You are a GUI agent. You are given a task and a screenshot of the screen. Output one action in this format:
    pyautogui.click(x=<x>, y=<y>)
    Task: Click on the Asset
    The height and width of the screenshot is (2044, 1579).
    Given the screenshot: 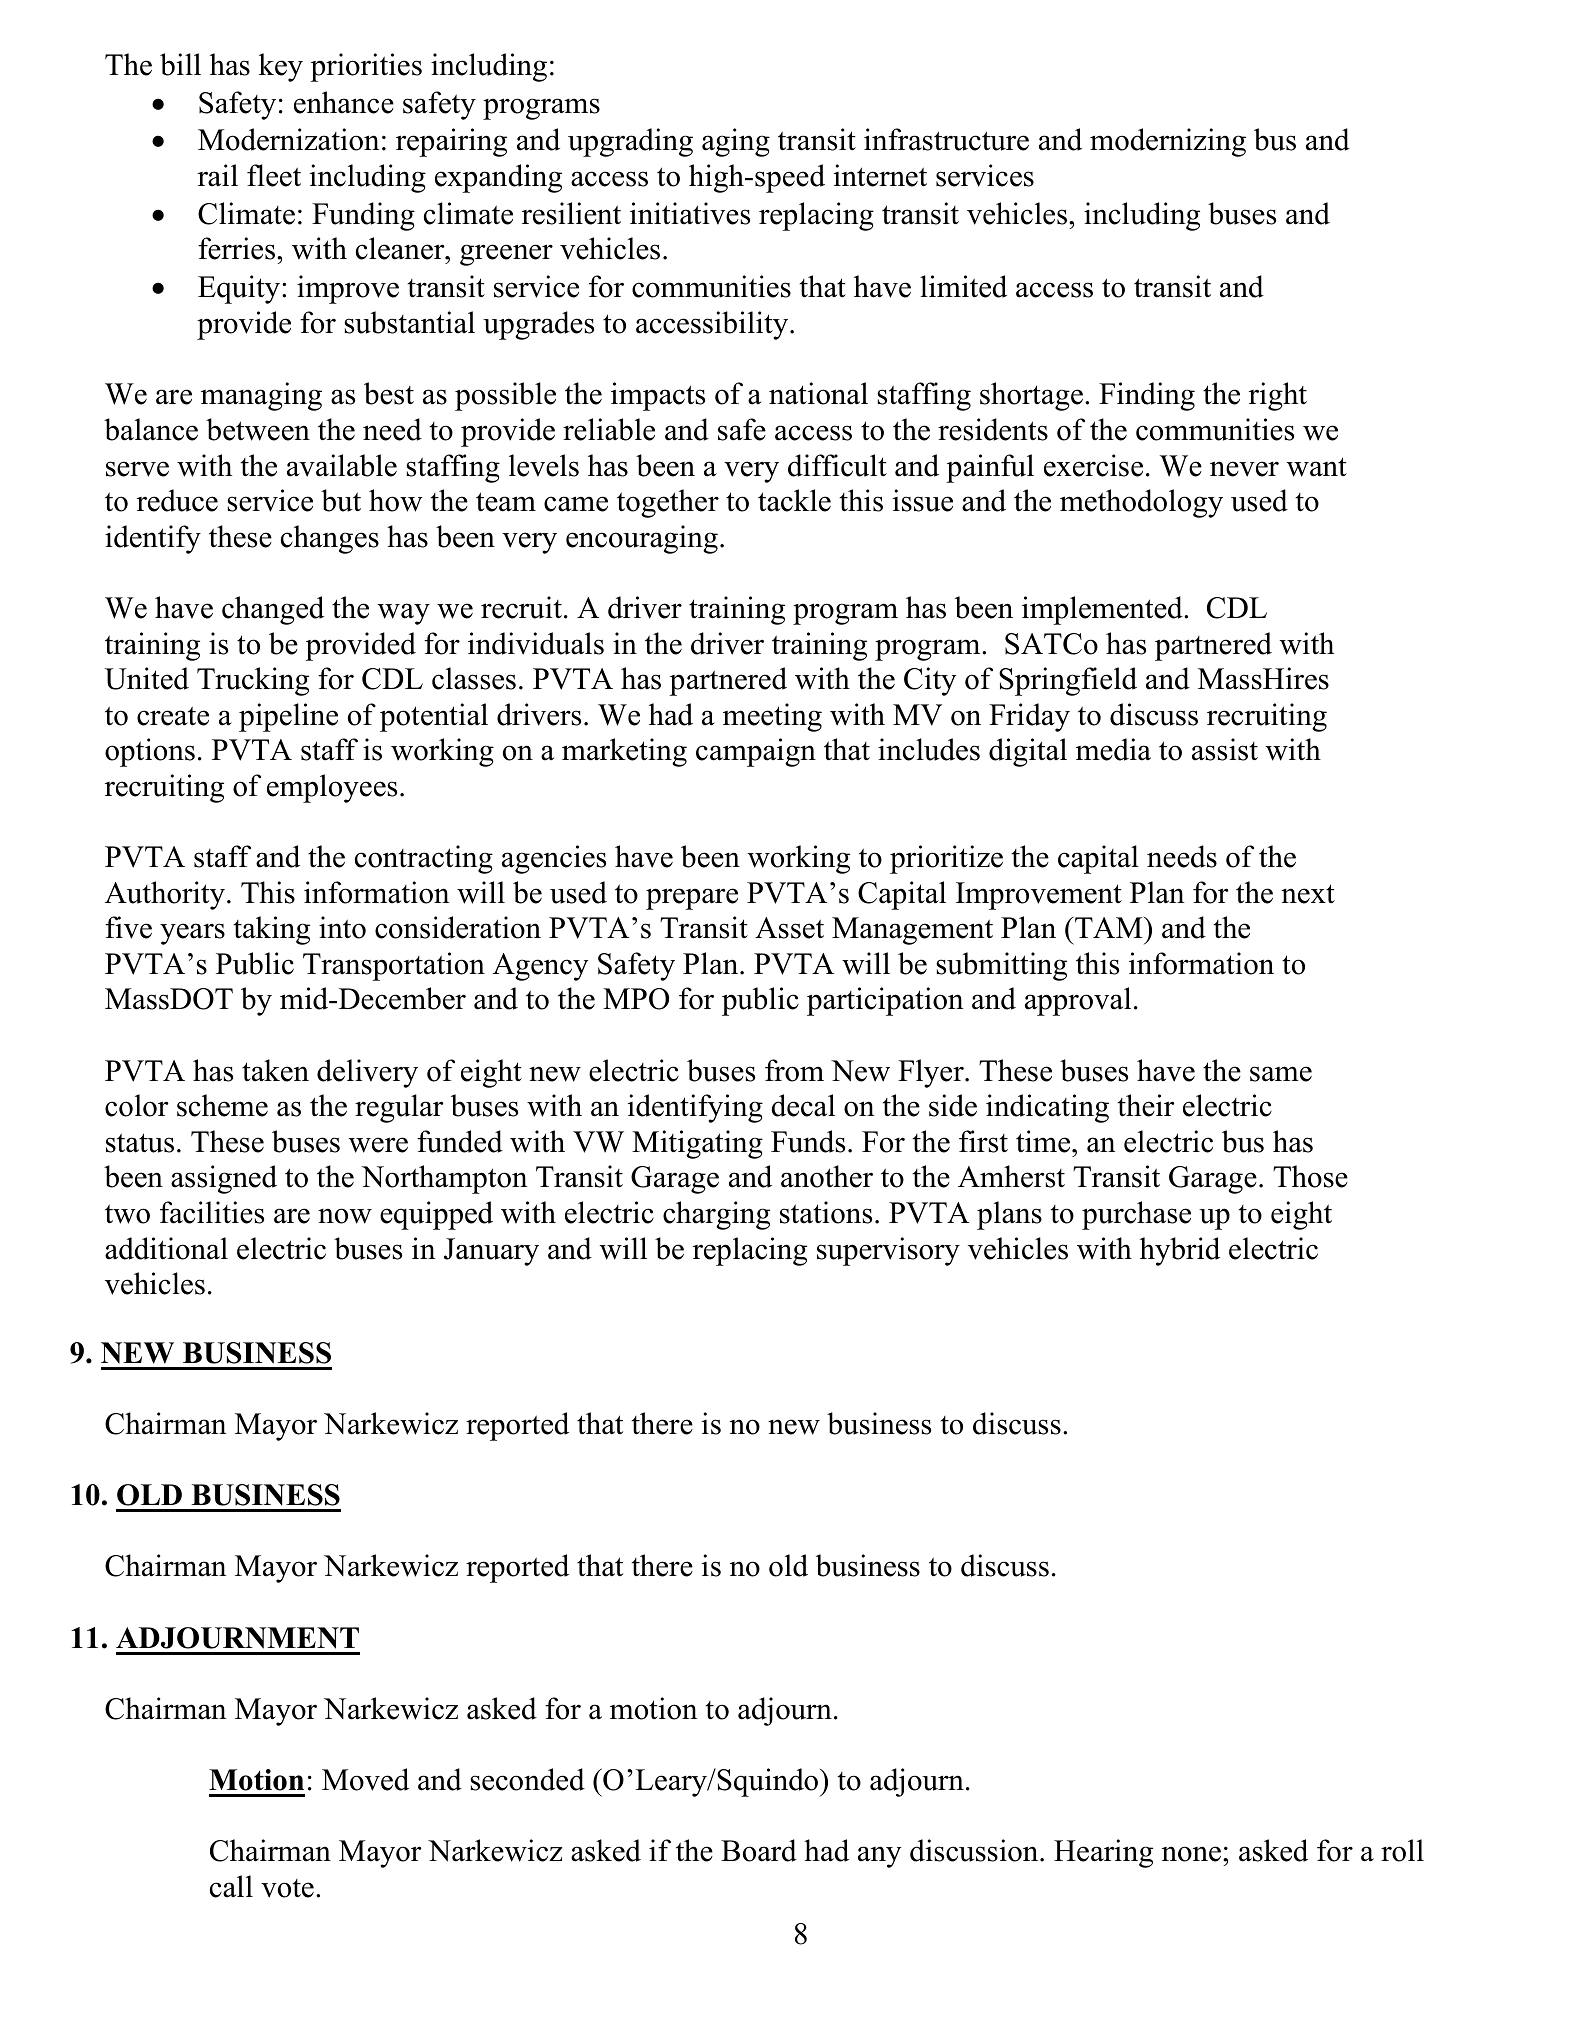 What is the action you would take?
    pyautogui.click(x=789, y=928)
